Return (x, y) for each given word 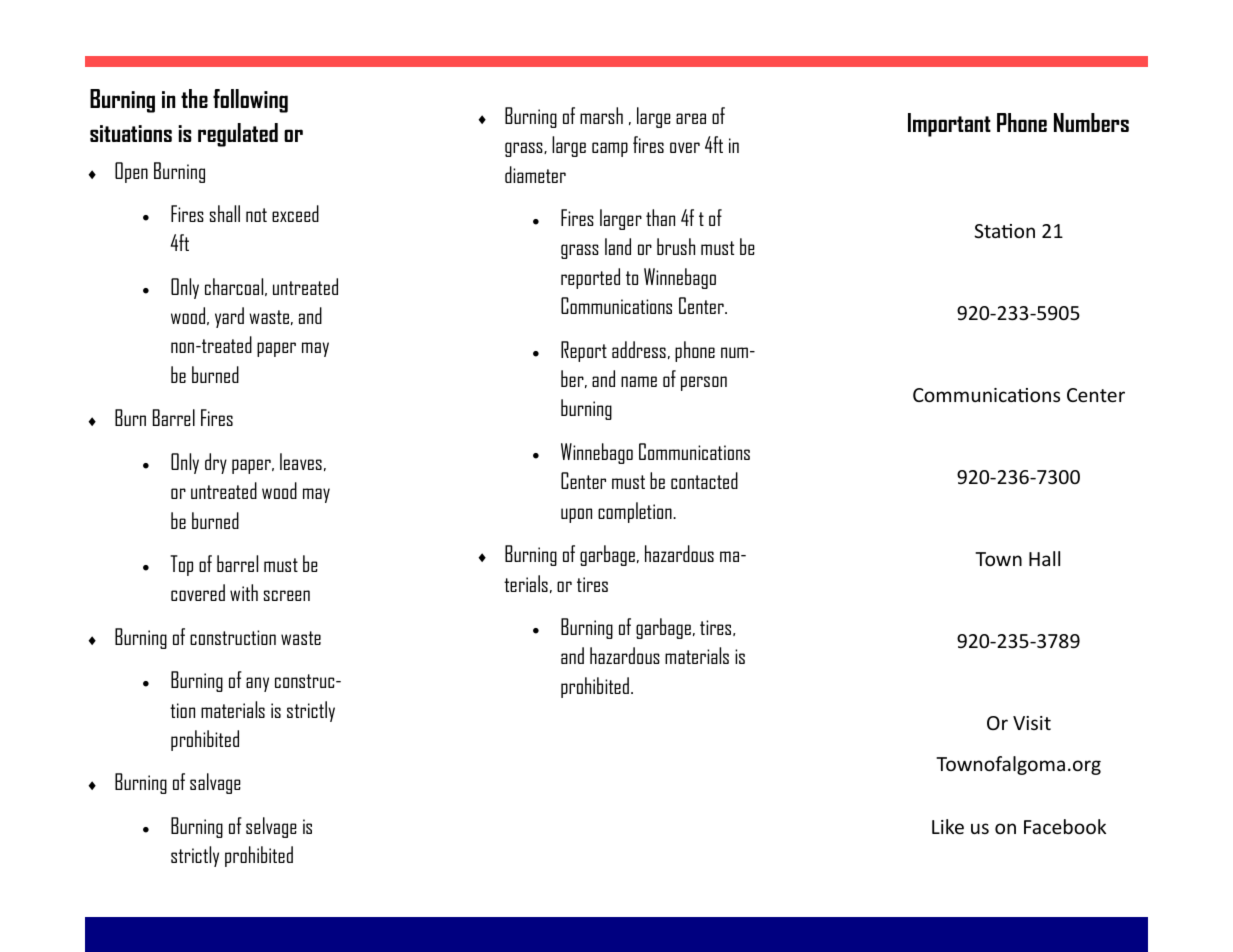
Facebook (1065, 826)
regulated (238, 135)
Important (949, 125)
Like (948, 826)
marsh (601, 115)
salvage (215, 783)
